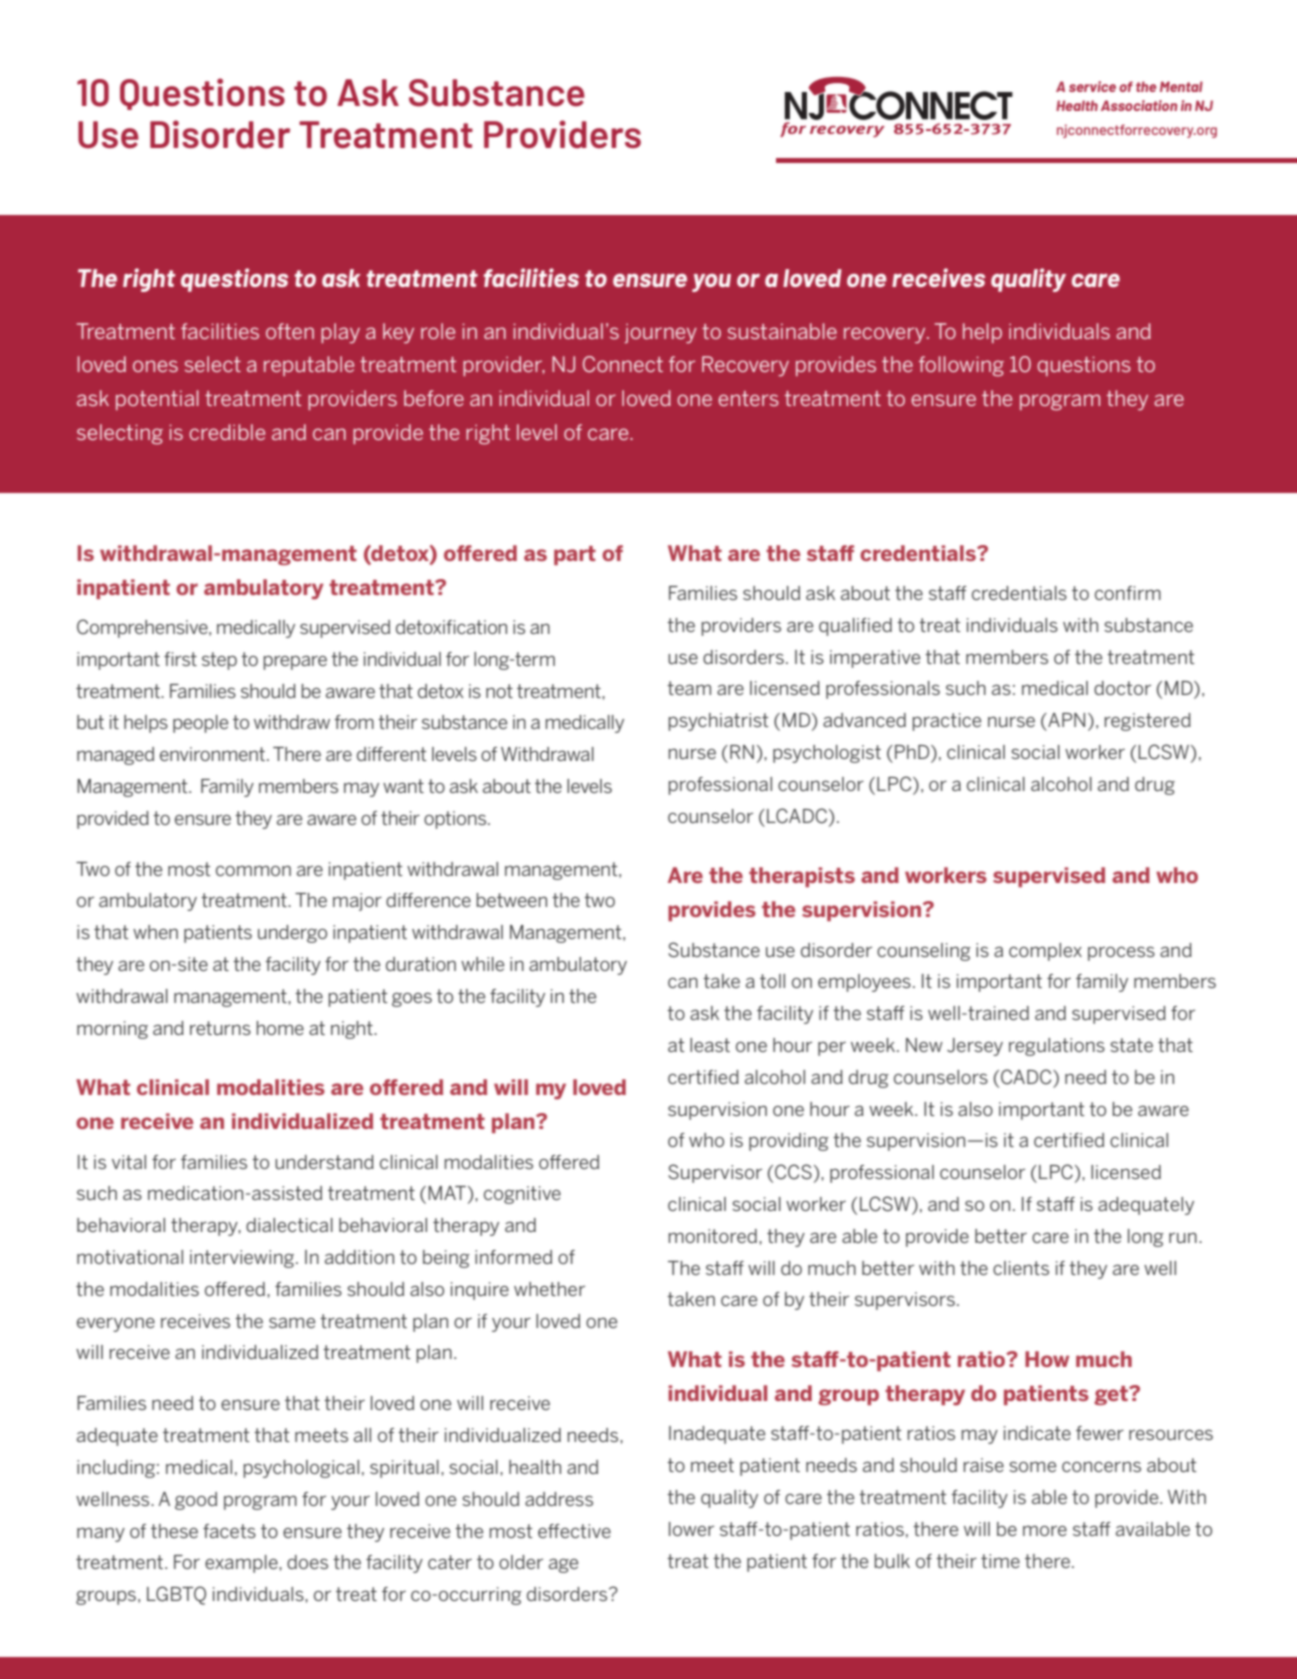 The width and height of the image is (1297, 1679). I want to click on journey, so click(660, 333).
